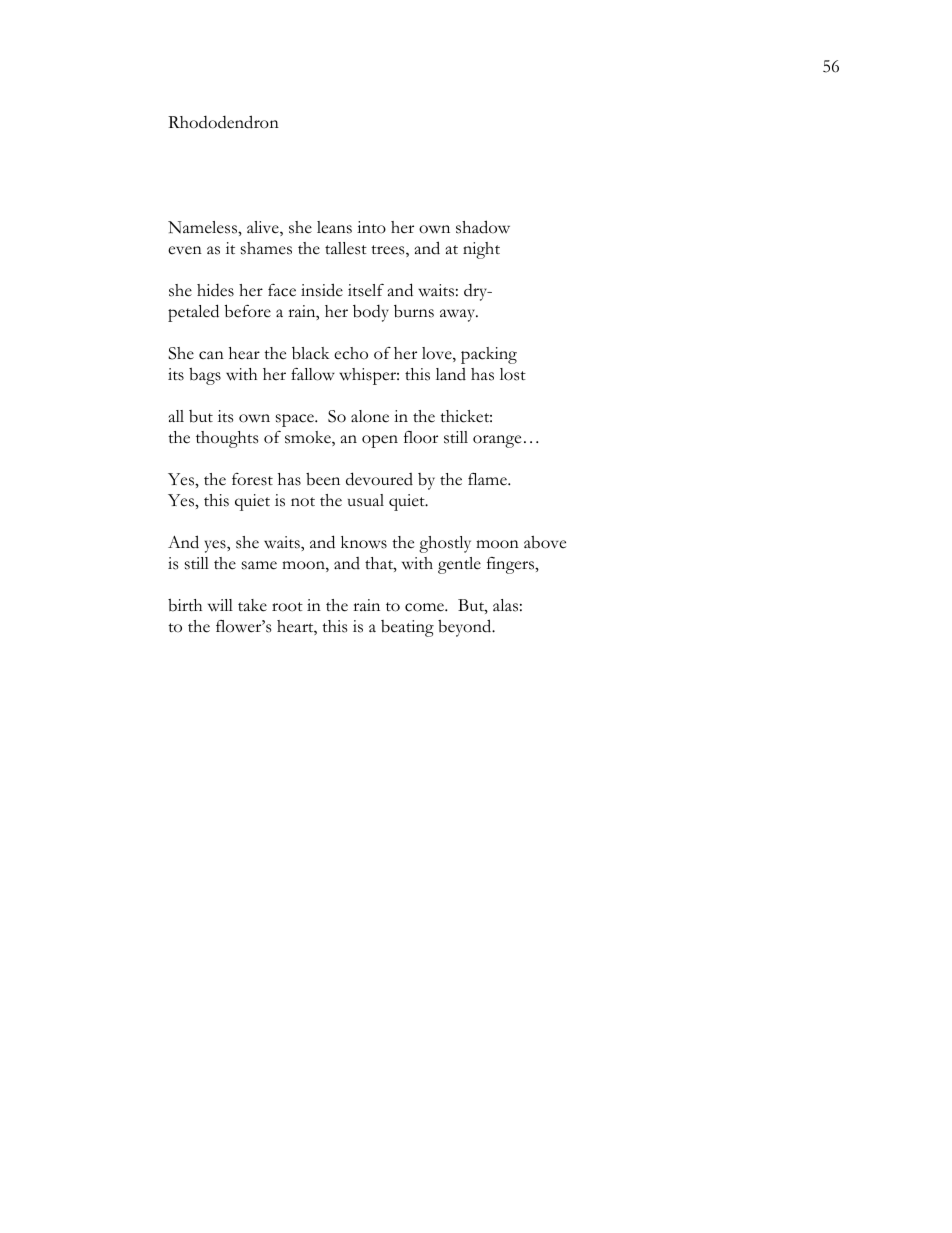 The height and width of the image is (1233, 952). I want to click on shadow, so click(483, 227).
